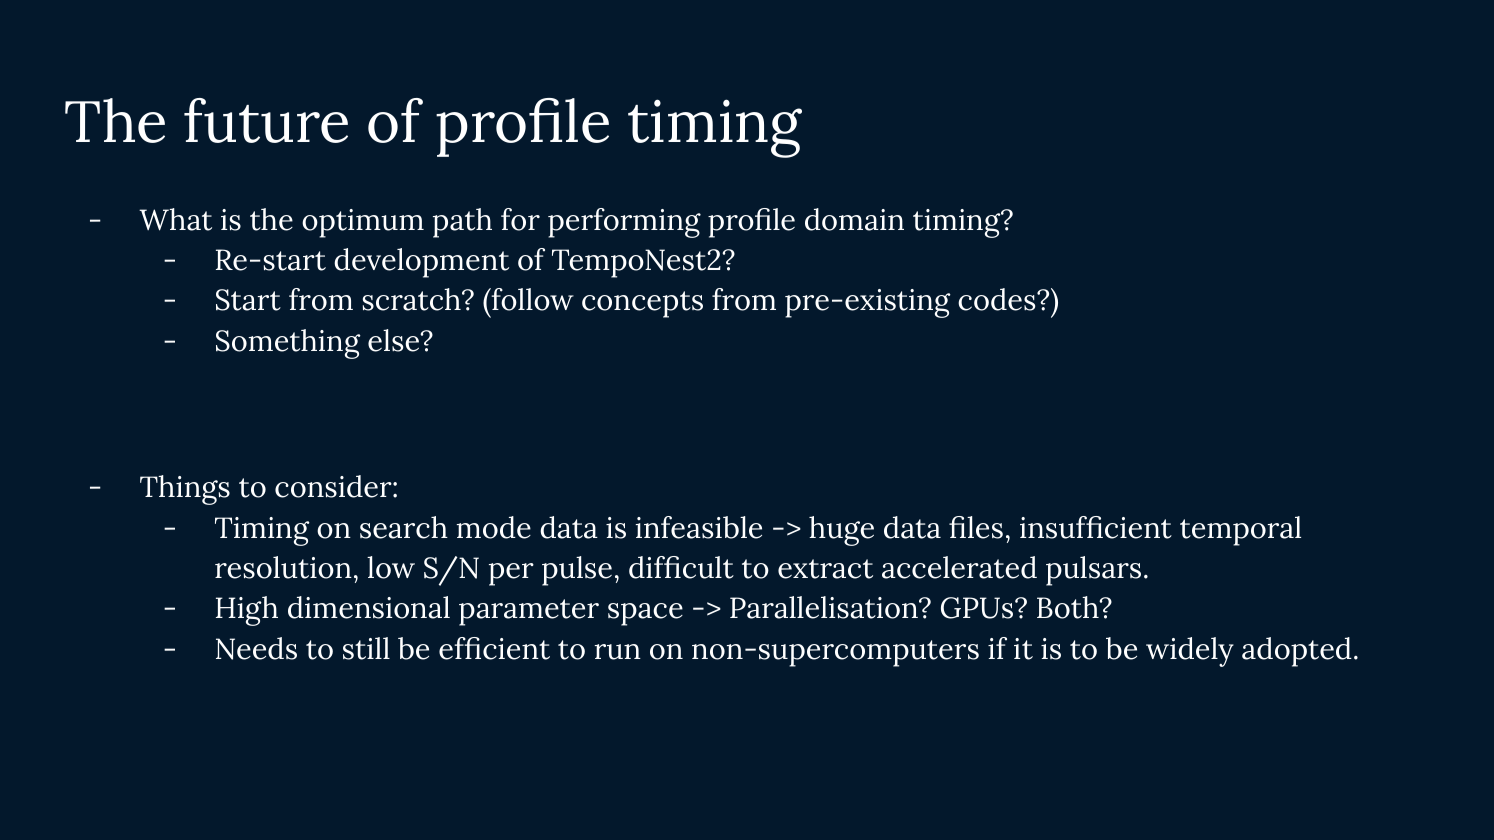 This image has width=1494, height=840. Describe the element at coordinates (642, 304) in the image. I see `concepts` at that location.
